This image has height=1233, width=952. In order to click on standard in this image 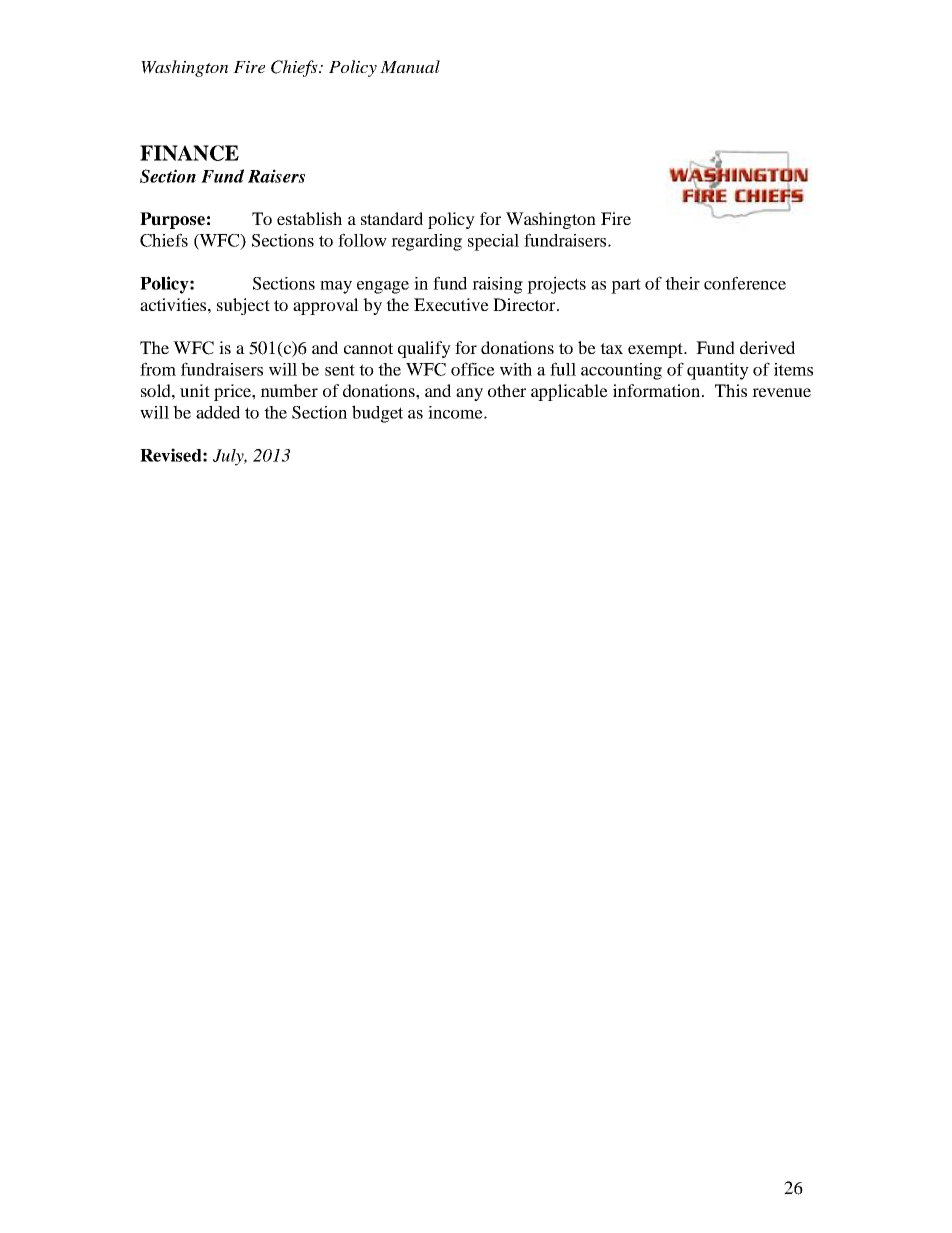, I will do `click(392, 218)`.
